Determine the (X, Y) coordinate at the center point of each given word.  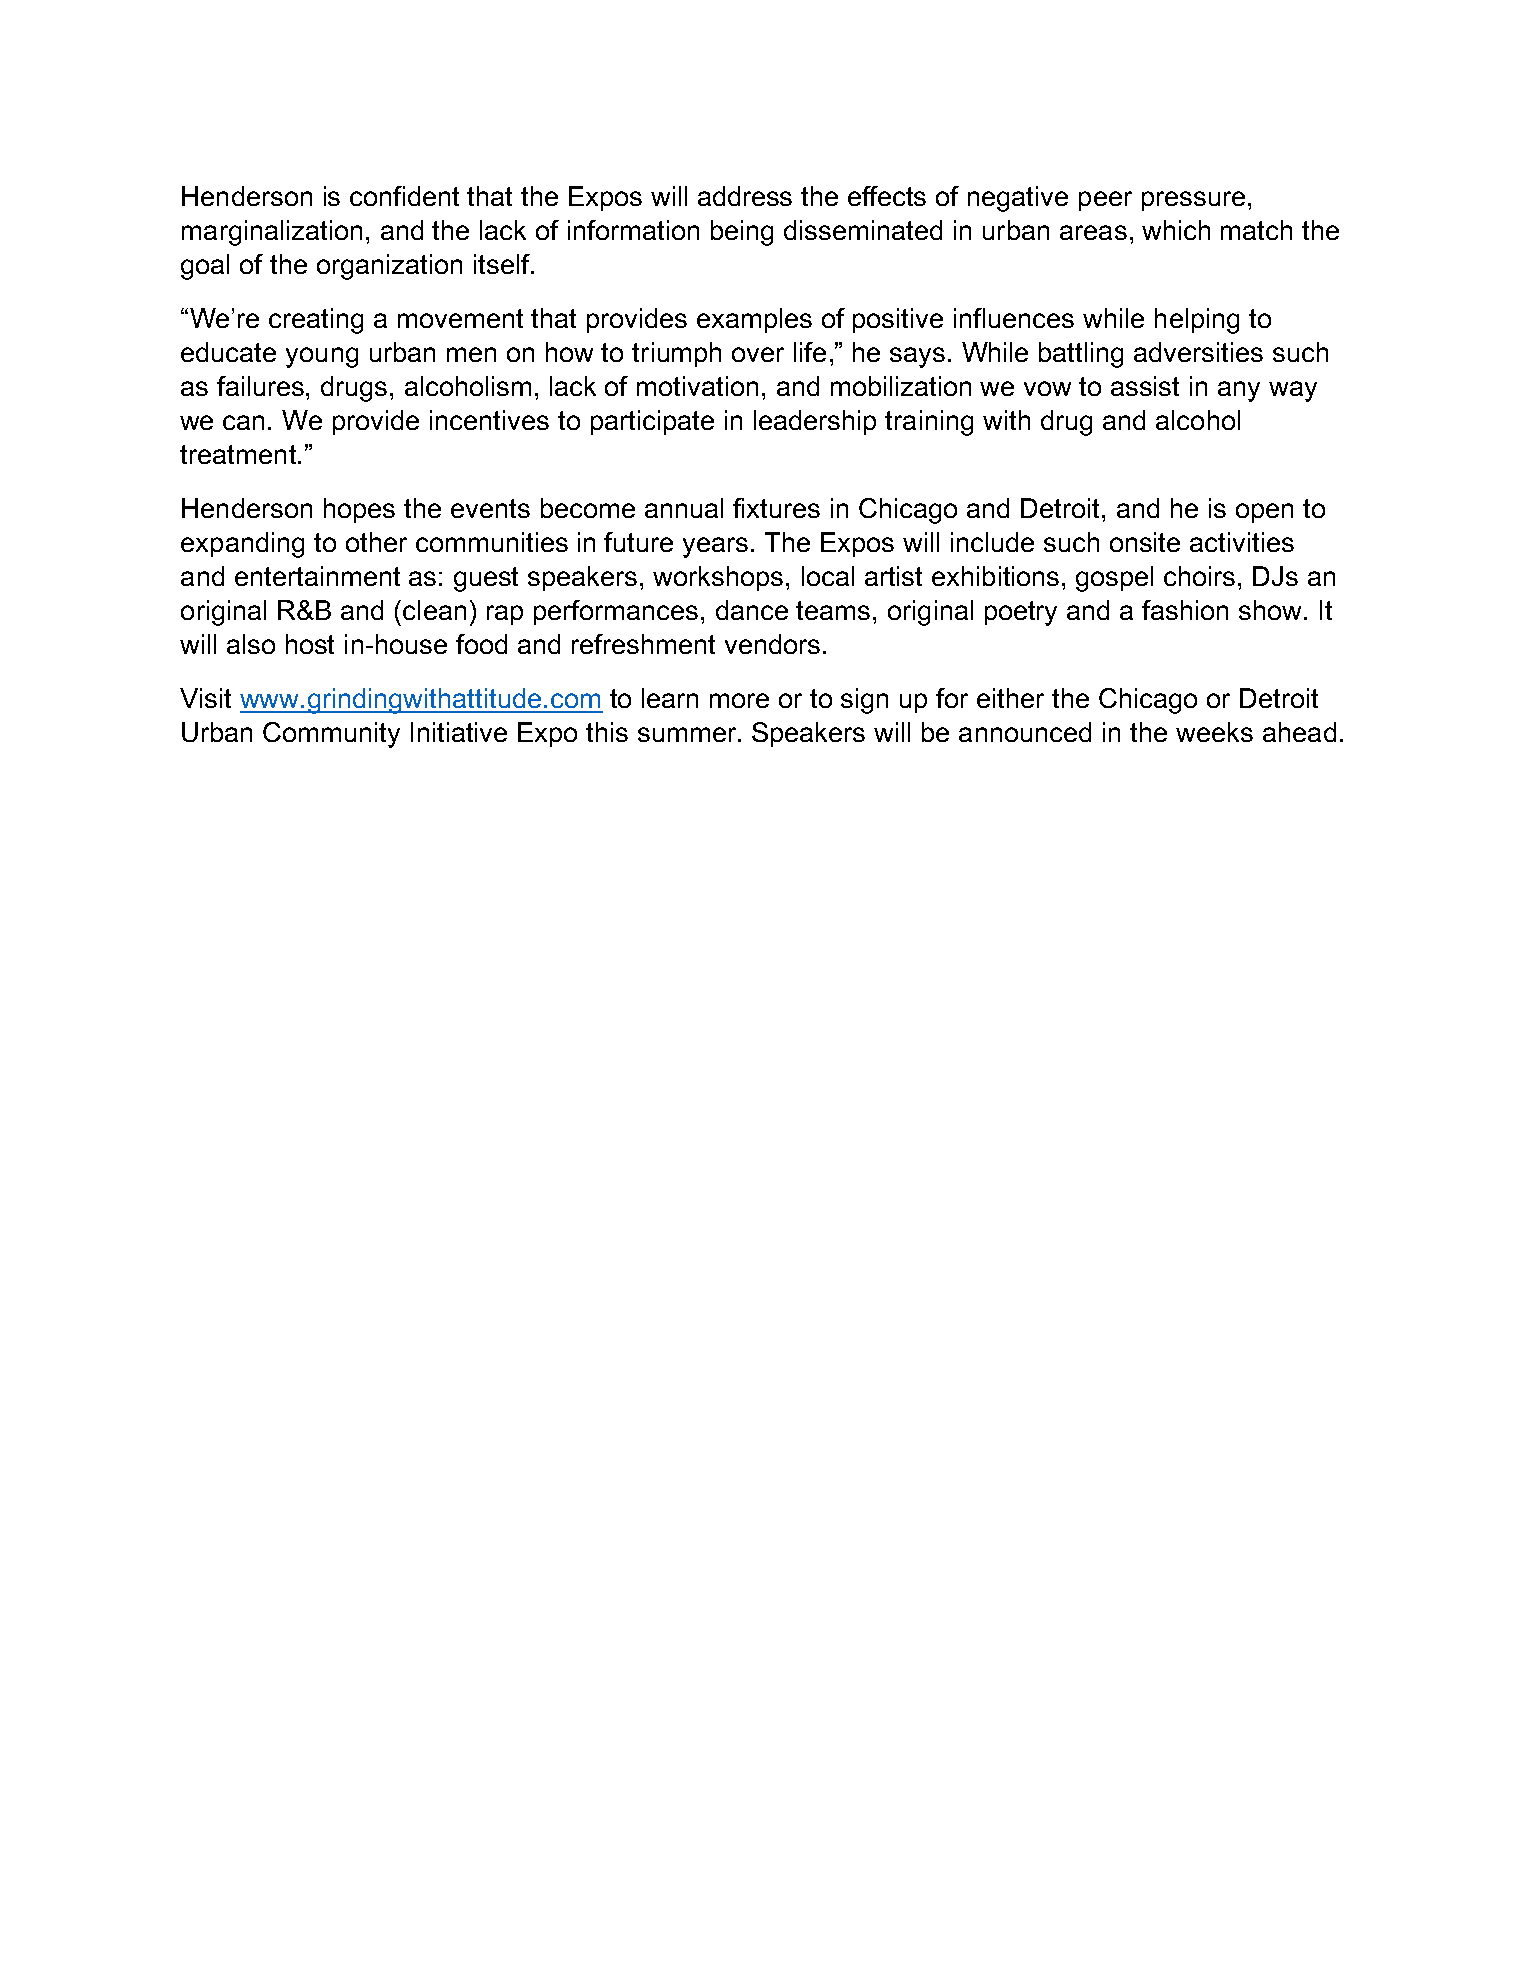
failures (262, 386)
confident (404, 196)
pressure (1193, 201)
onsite (1145, 542)
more (739, 700)
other (376, 542)
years (715, 547)
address (745, 196)
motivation (697, 386)
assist (1145, 386)
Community (331, 735)
